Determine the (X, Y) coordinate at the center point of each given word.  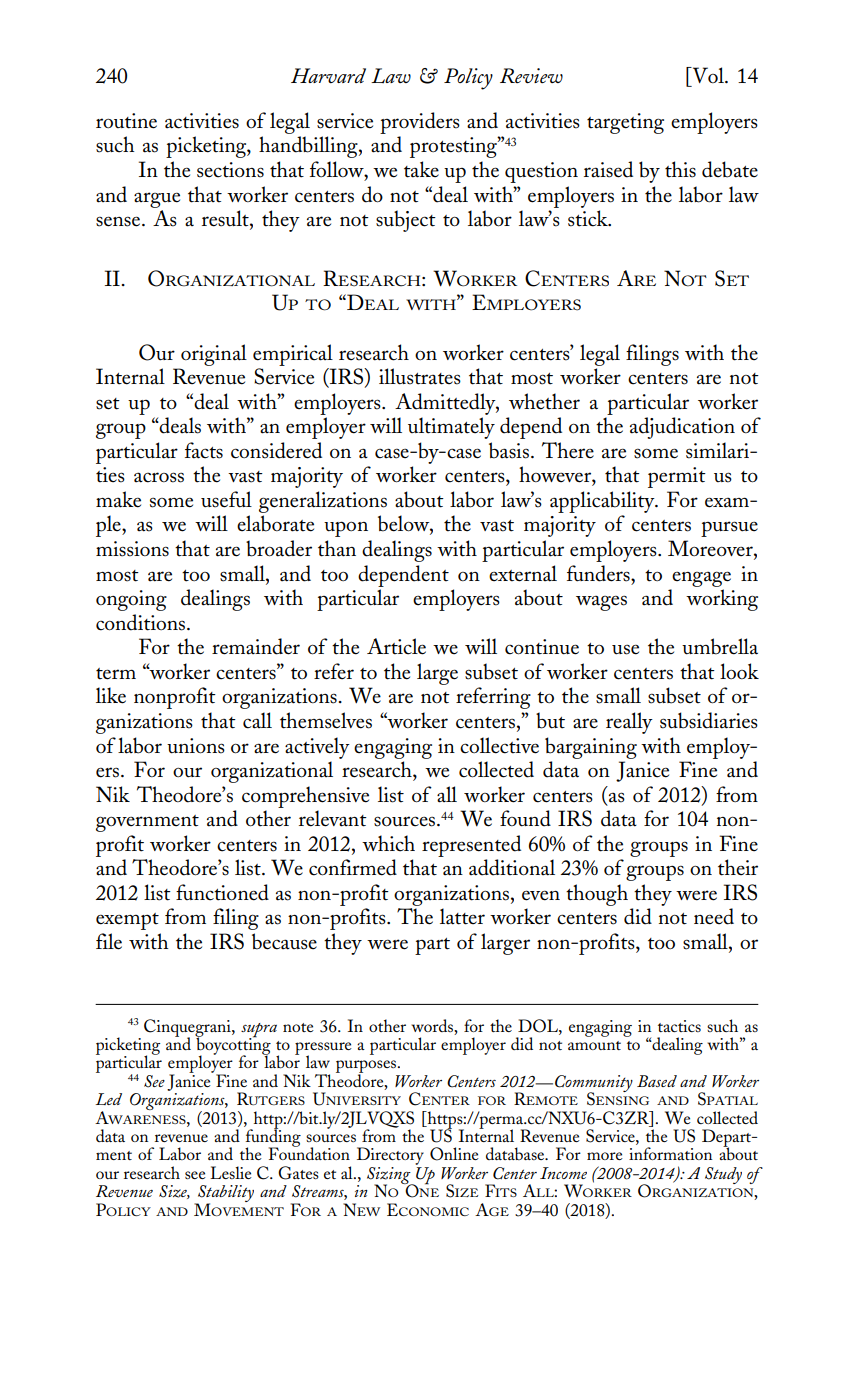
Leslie (231, 1172)
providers (420, 123)
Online (454, 1154)
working (722, 600)
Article (396, 646)
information (670, 1153)
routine (126, 121)
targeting (625, 123)
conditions (142, 622)
